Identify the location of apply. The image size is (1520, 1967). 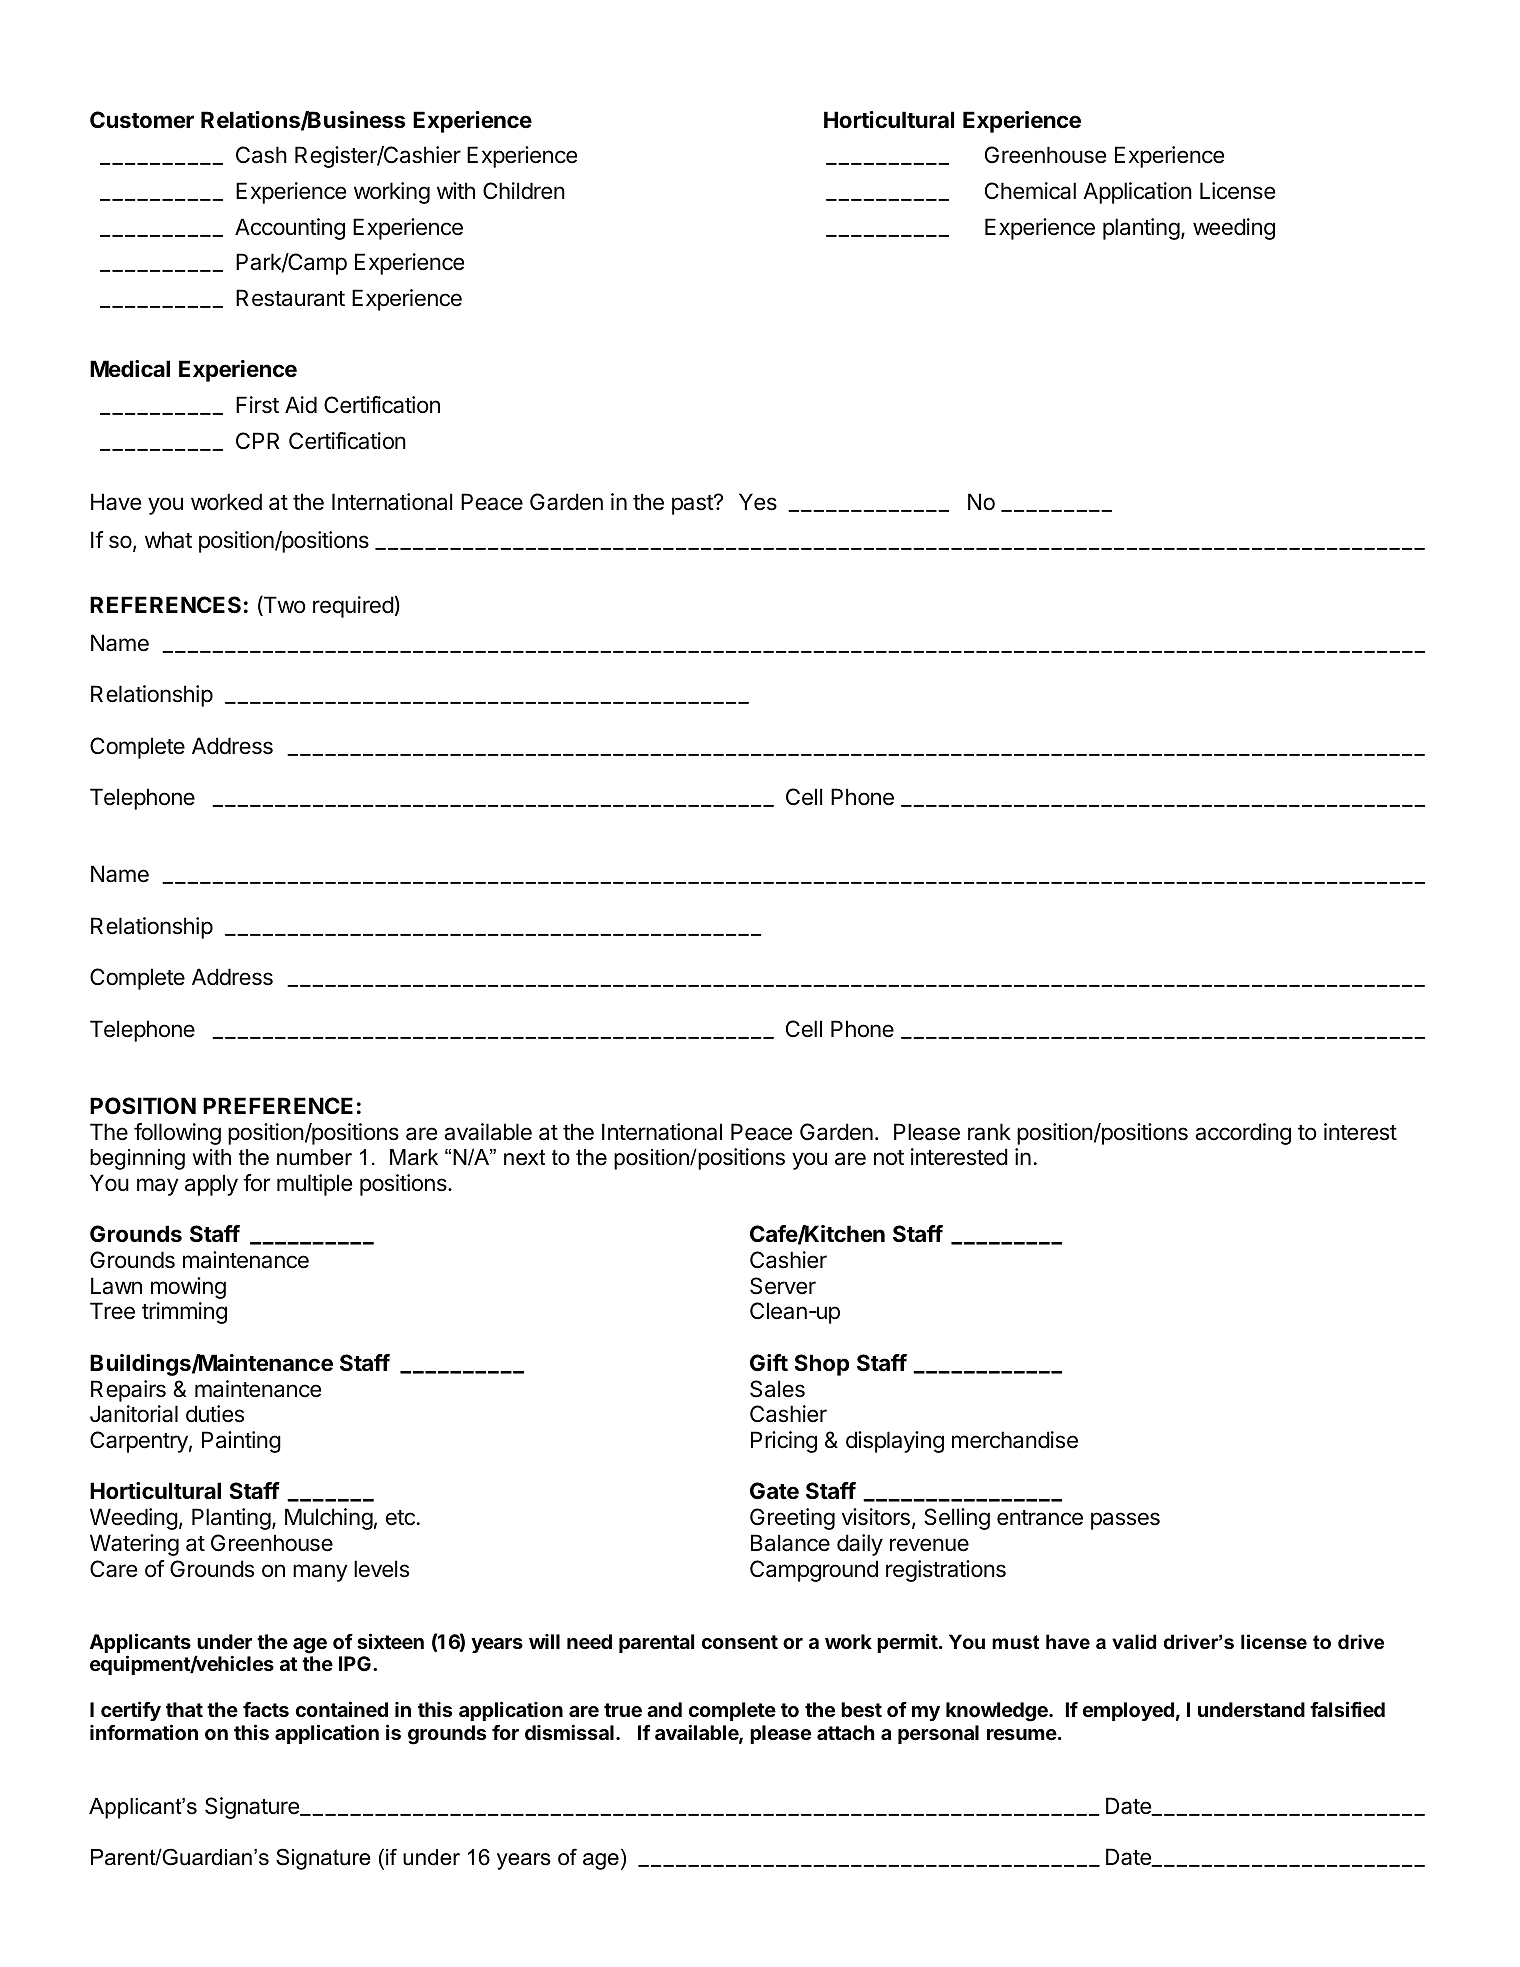
(211, 1185).
